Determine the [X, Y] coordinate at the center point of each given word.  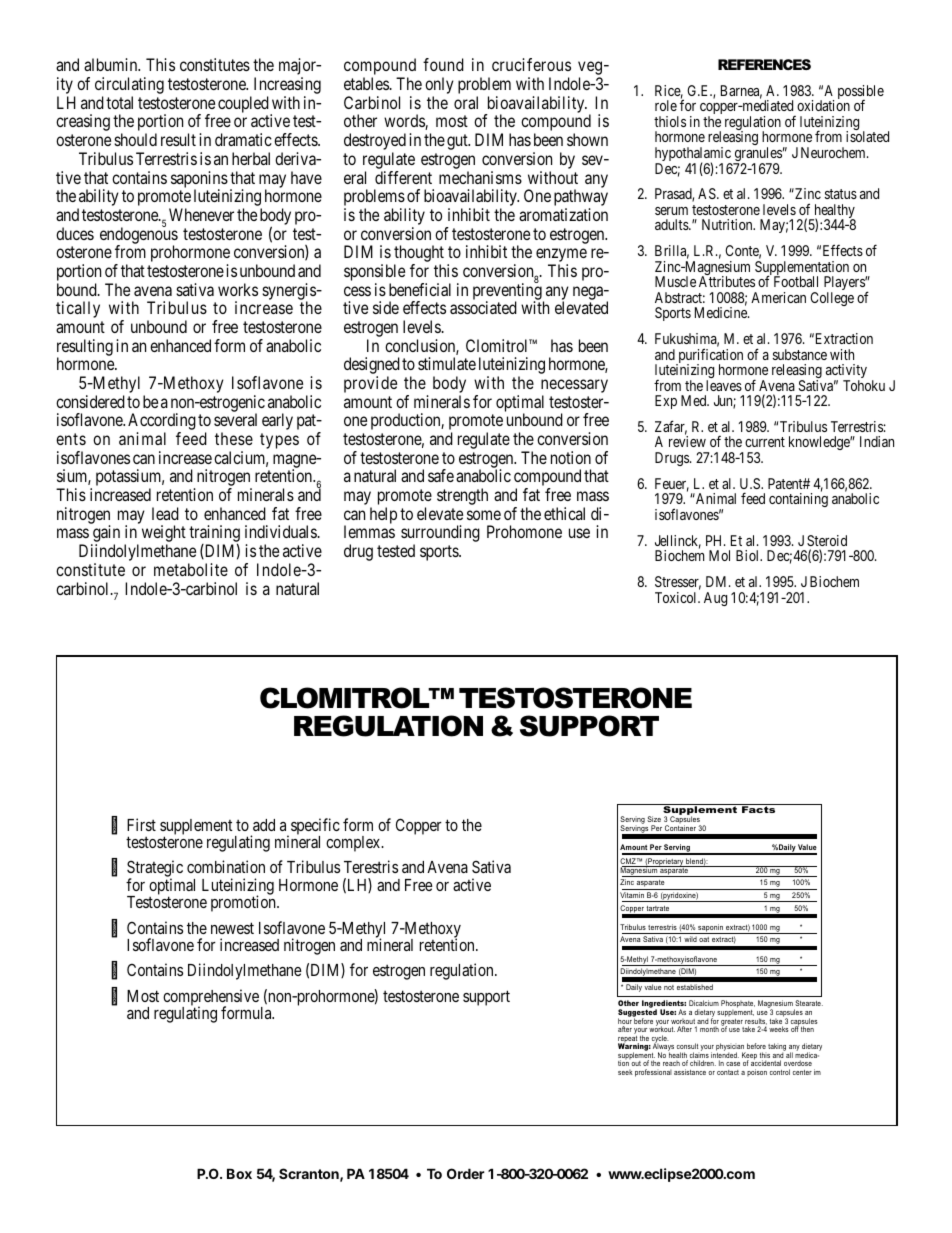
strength [462, 496]
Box [239, 1173]
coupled [244, 105]
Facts [758, 809]
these [234, 438]
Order [466, 1173]
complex [354, 844]
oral [466, 102]
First [141, 824]
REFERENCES [764, 64]
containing [798, 500]
